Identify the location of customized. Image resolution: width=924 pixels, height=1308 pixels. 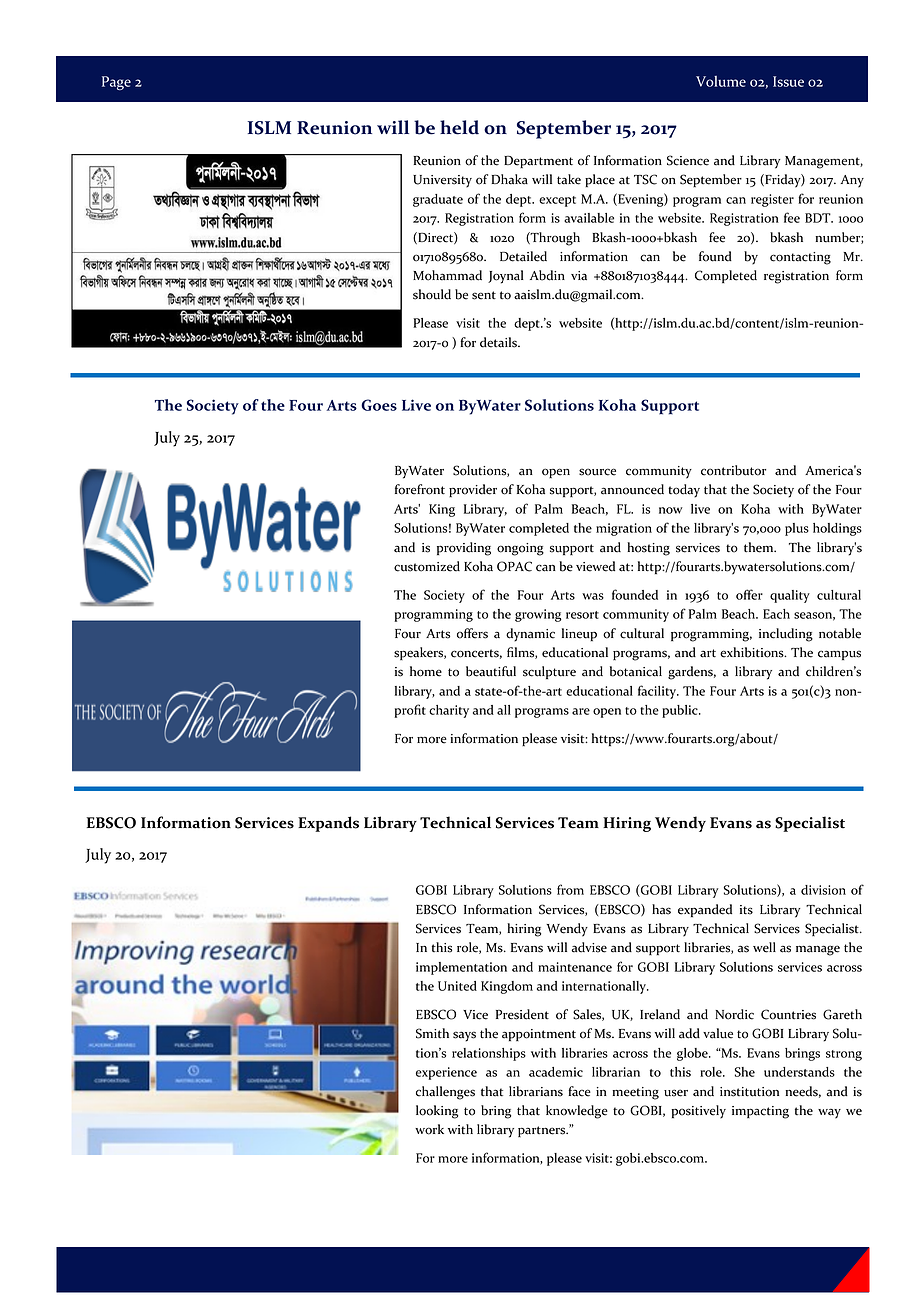
(427, 566).
